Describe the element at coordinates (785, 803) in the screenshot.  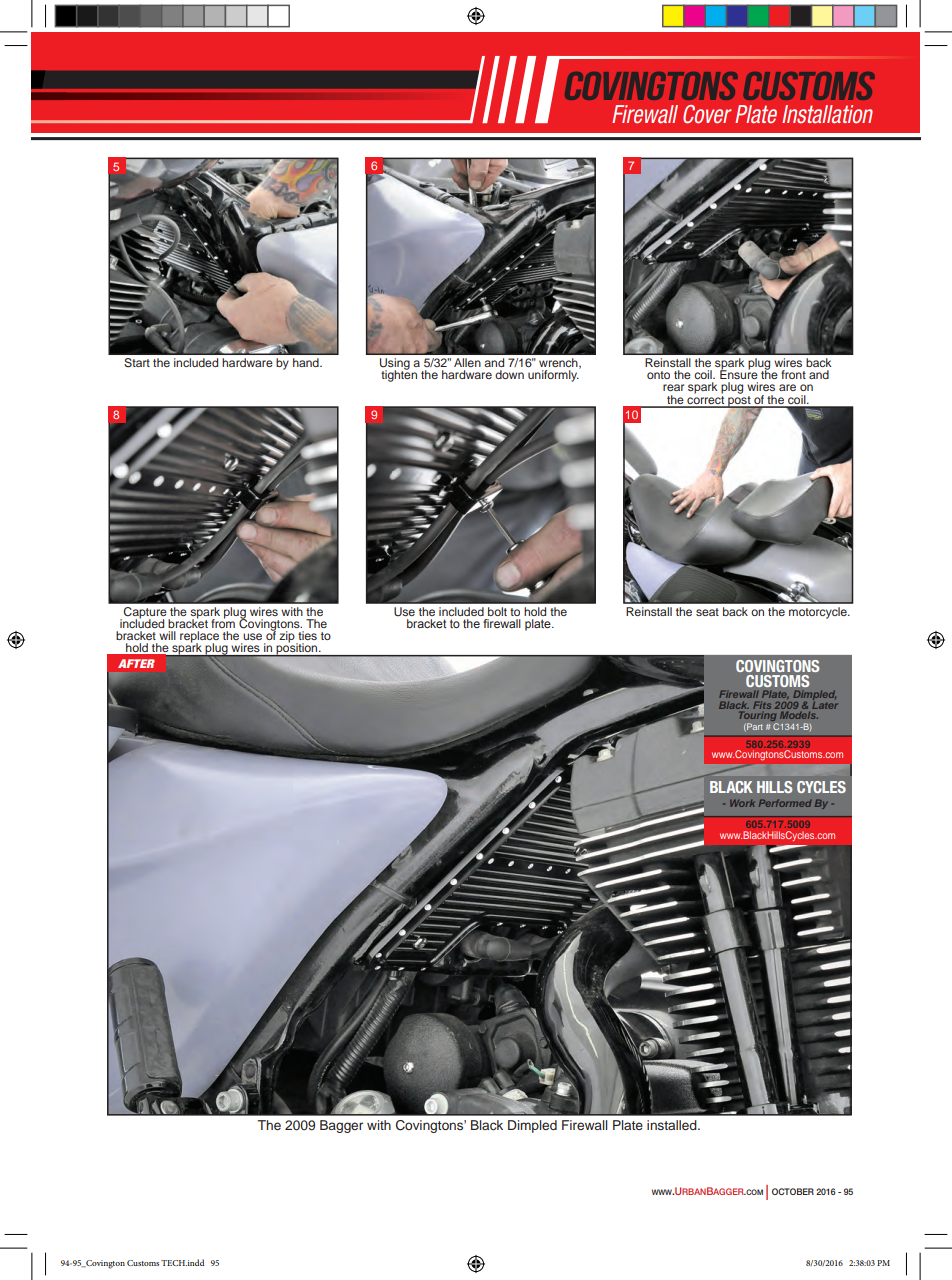
I see `Performed` at that location.
